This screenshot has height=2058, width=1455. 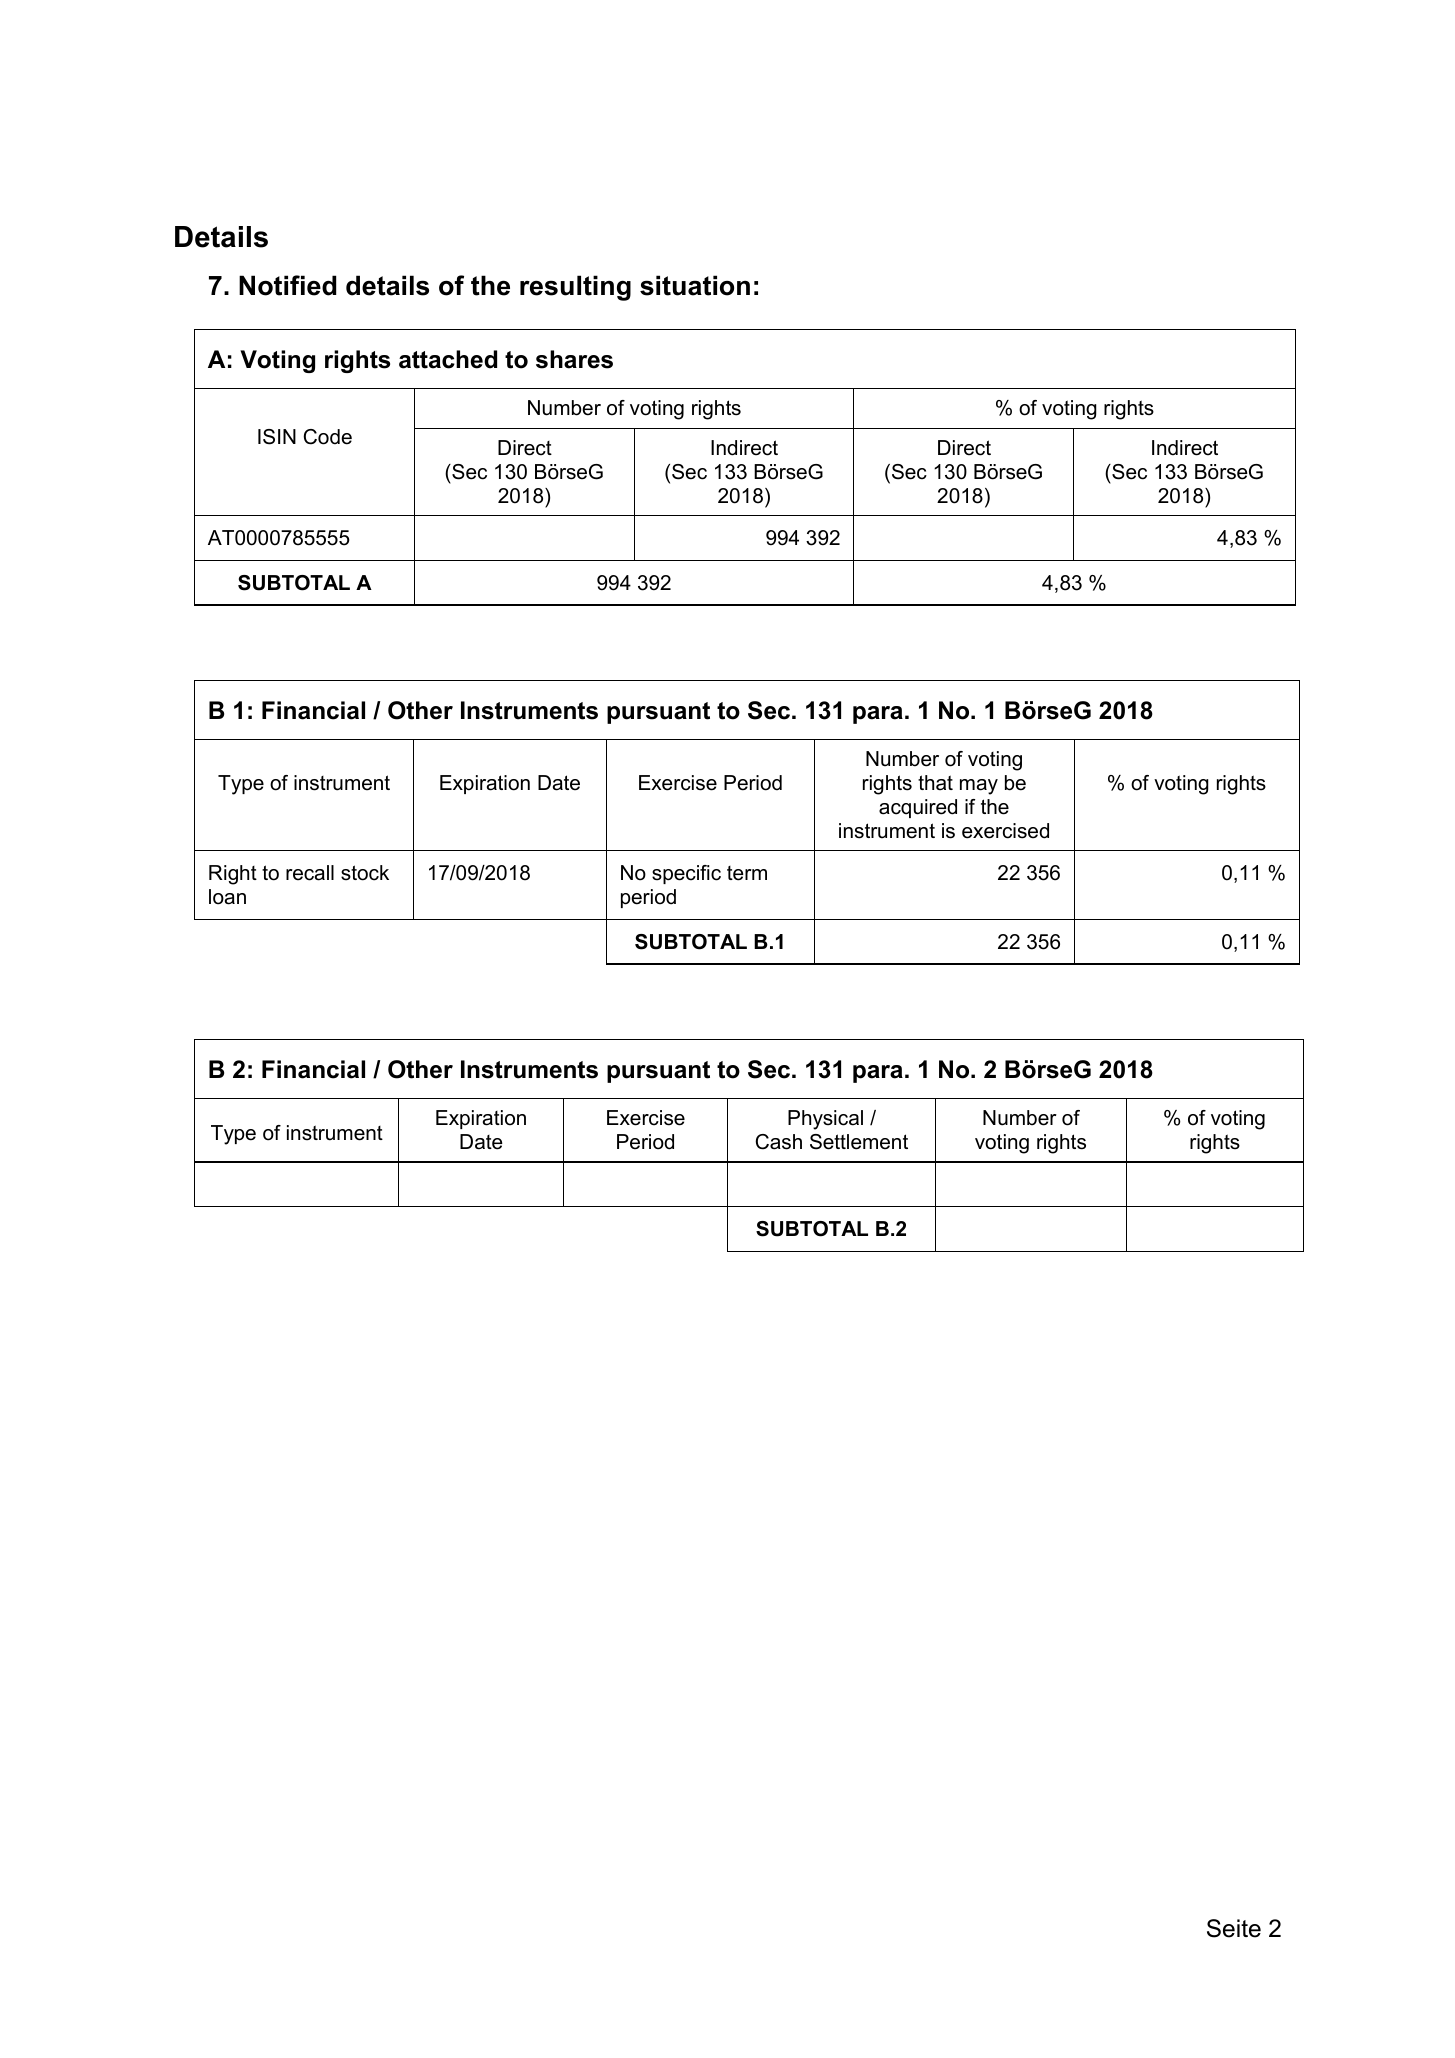 What do you see at coordinates (979, 787) in the screenshot?
I see `may` at bounding box center [979, 787].
